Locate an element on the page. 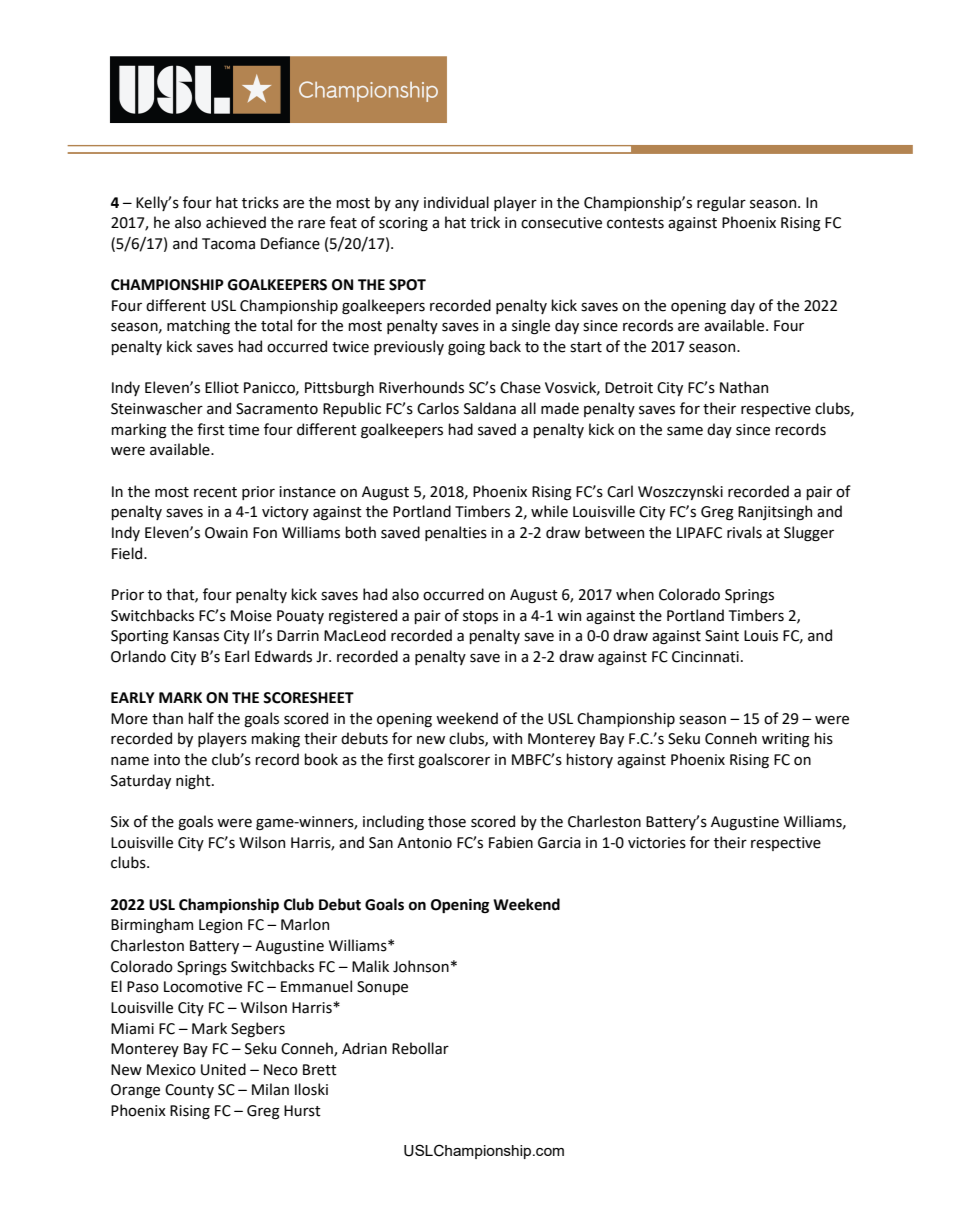 This document has height=1232, width=969. Legion is located at coordinates (220, 926).
